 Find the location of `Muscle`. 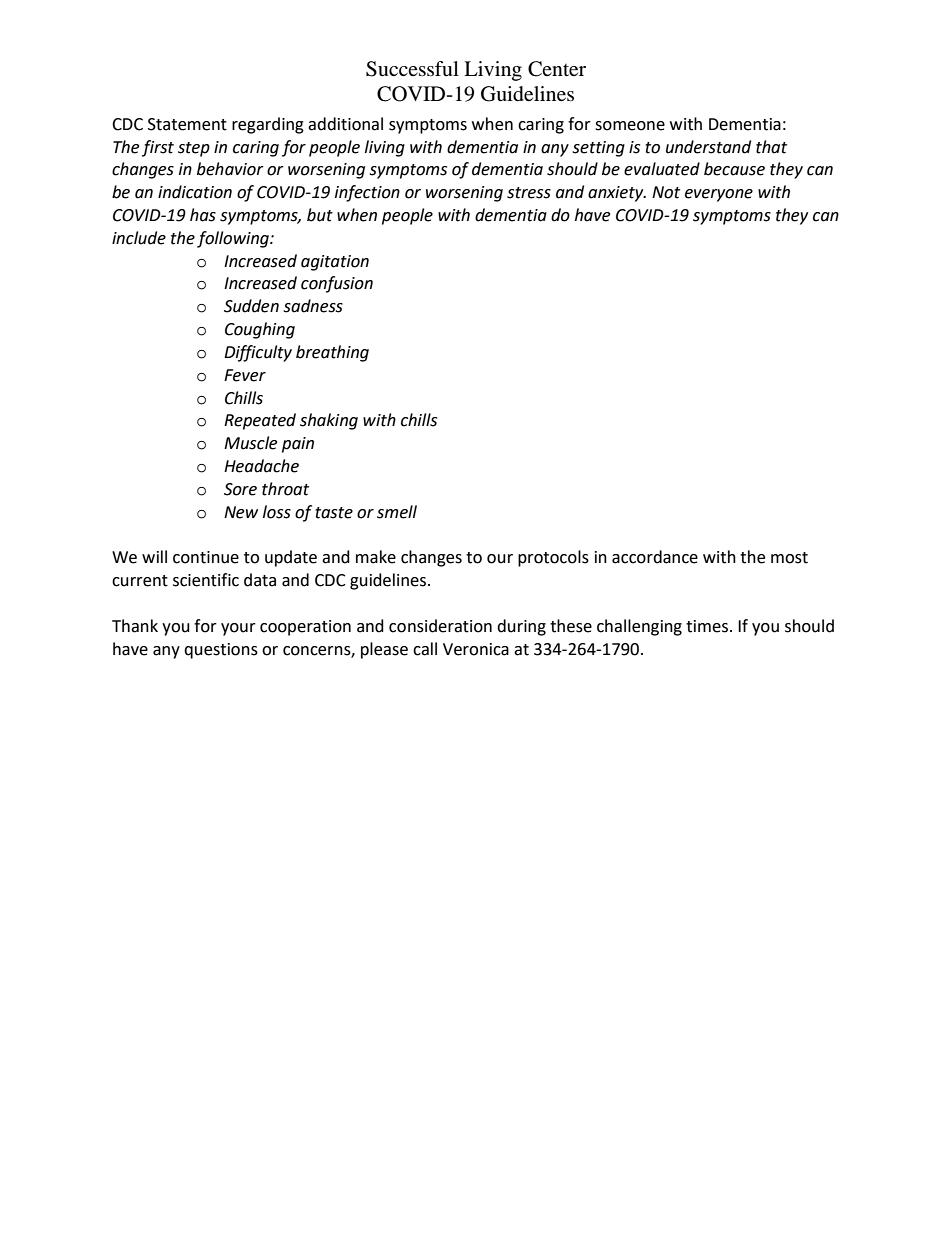

Muscle is located at coordinates (250, 443).
